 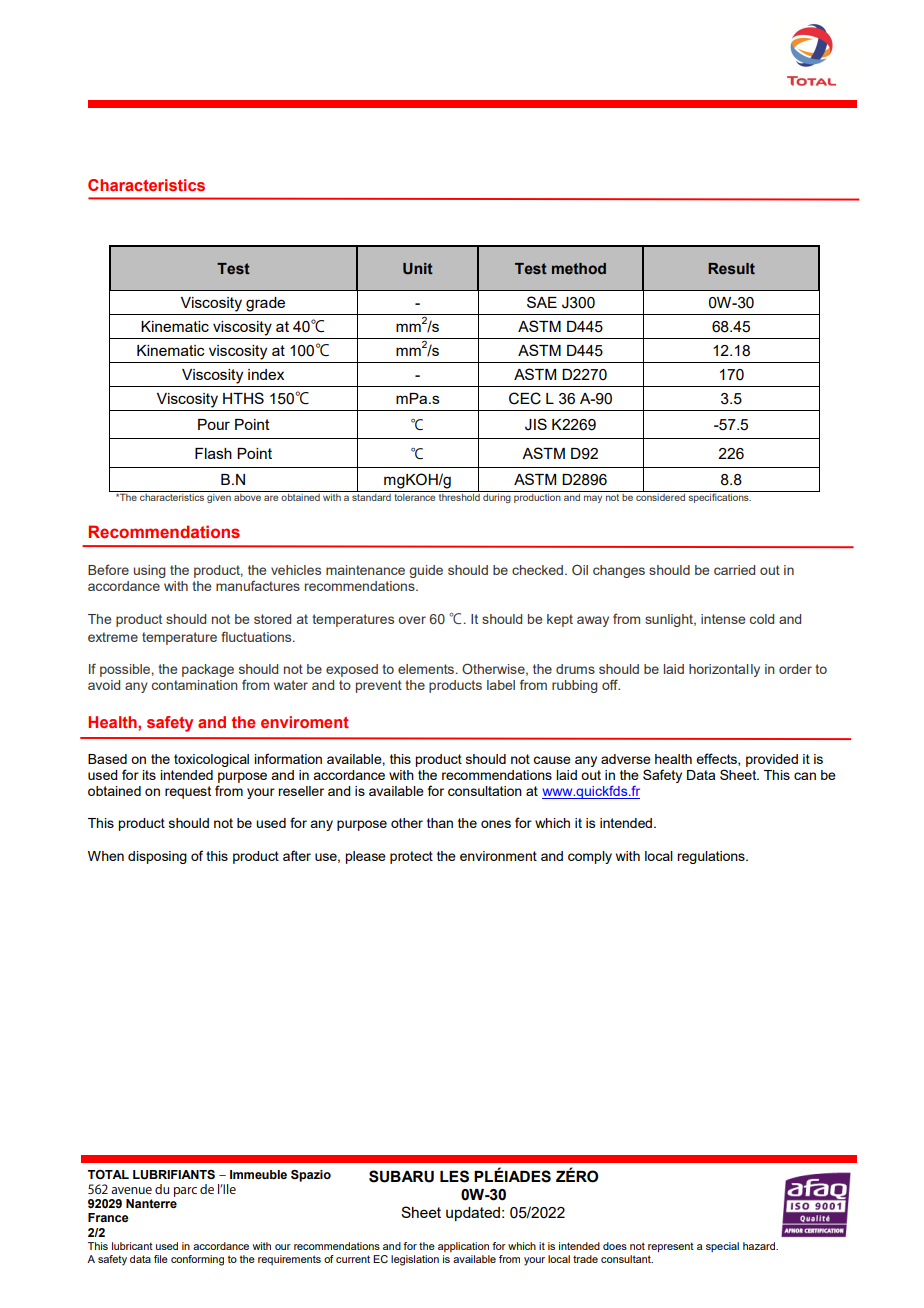 I want to click on effects, so click(x=717, y=759).
